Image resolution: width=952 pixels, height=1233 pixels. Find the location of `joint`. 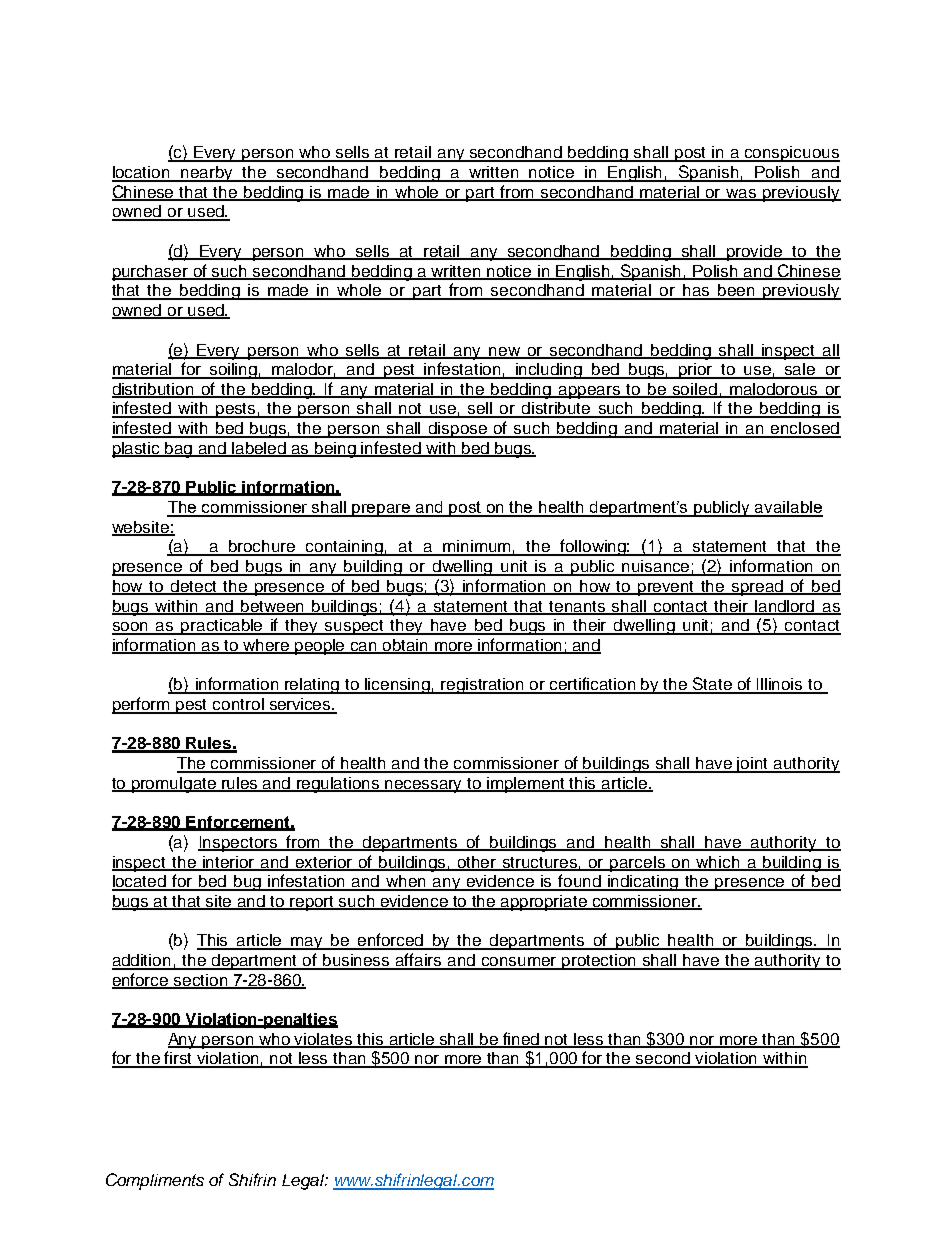

joint is located at coordinates (753, 765).
